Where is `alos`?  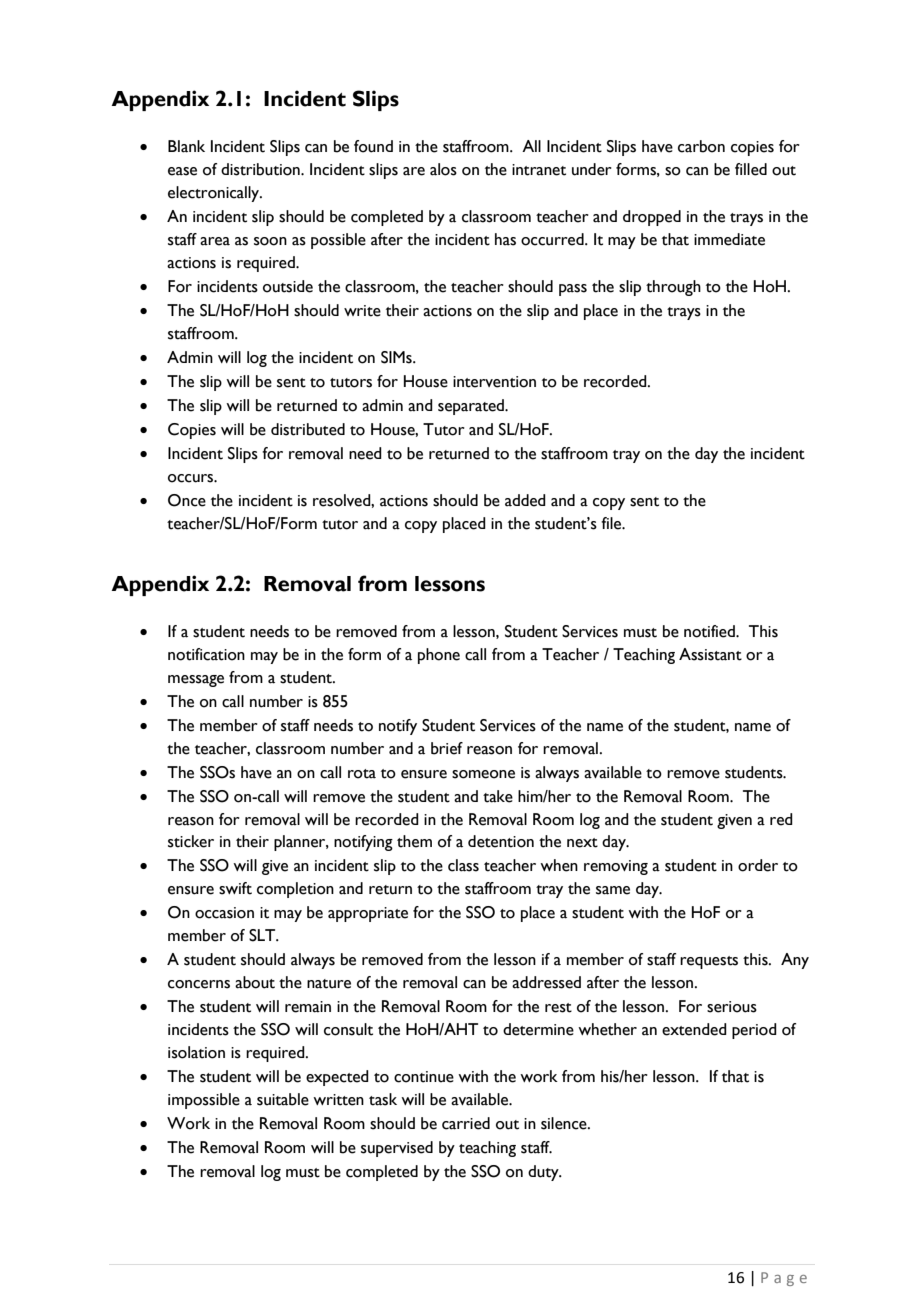
alos is located at coordinates (443, 169).
